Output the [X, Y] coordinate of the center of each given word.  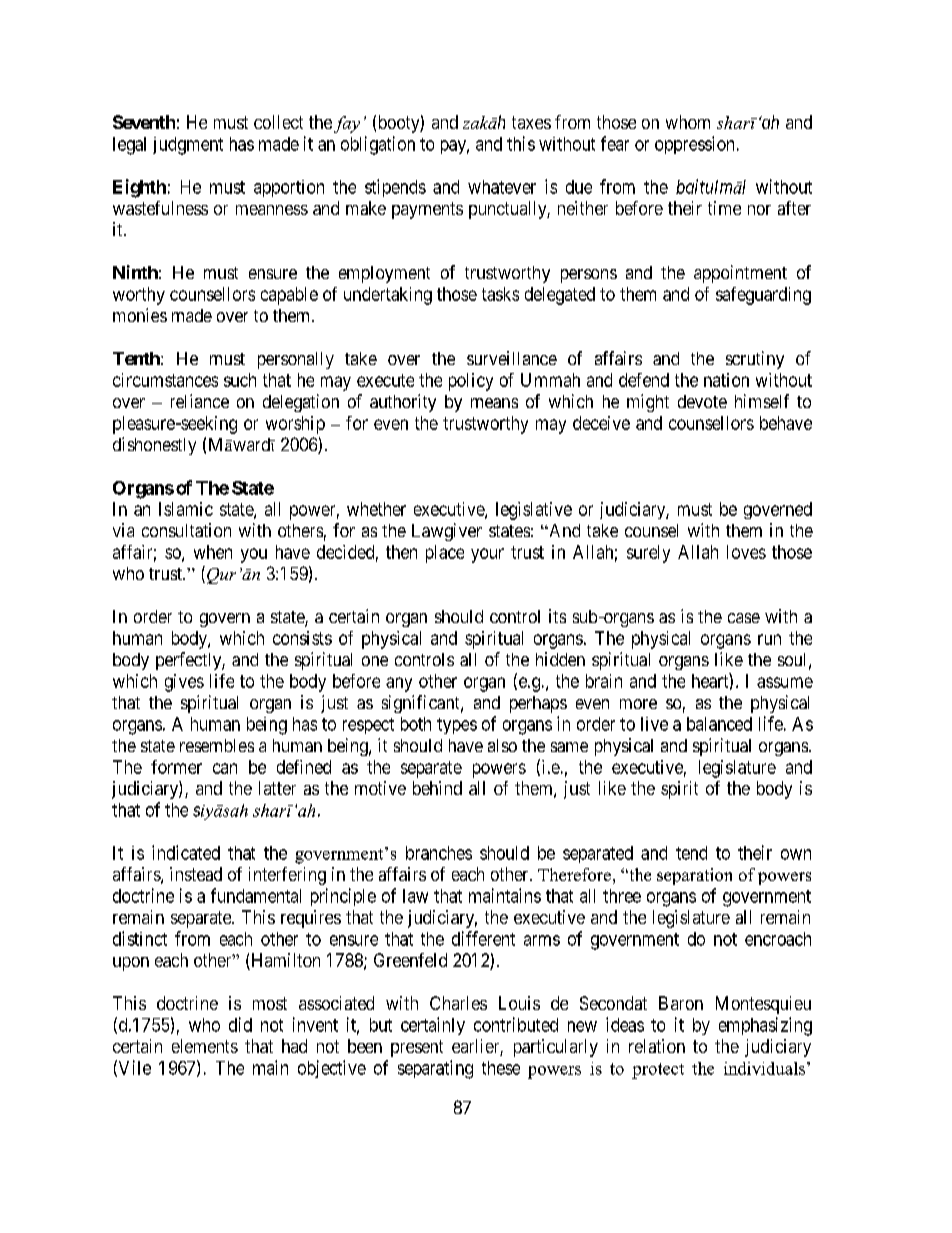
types [457, 726]
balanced [719, 724]
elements [205, 1046]
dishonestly [154, 446]
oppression [694, 145]
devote [702, 401]
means [494, 403]
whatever [502, 187]
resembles [217, 745]
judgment [188, 146]
